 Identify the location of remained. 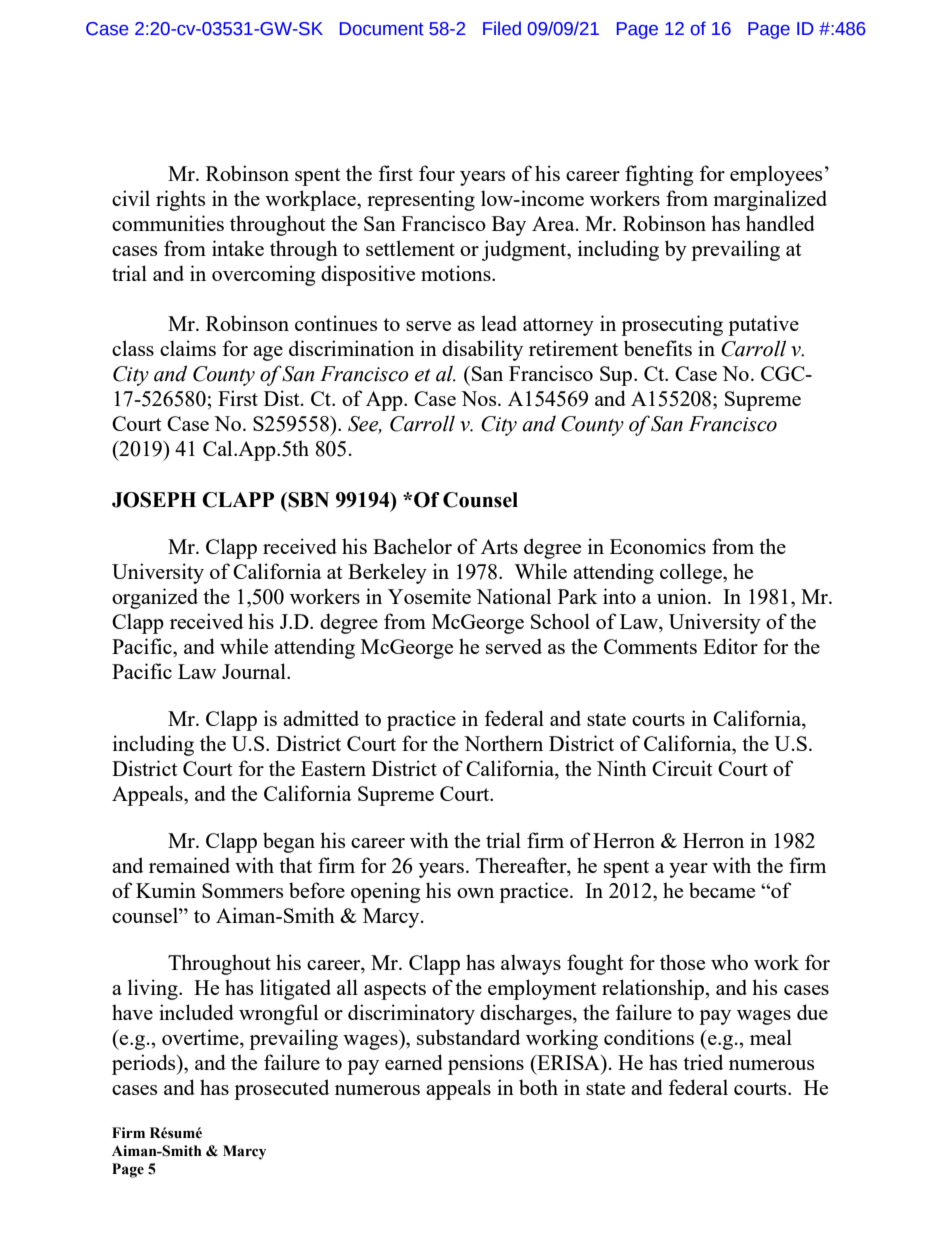
(189, 865).
